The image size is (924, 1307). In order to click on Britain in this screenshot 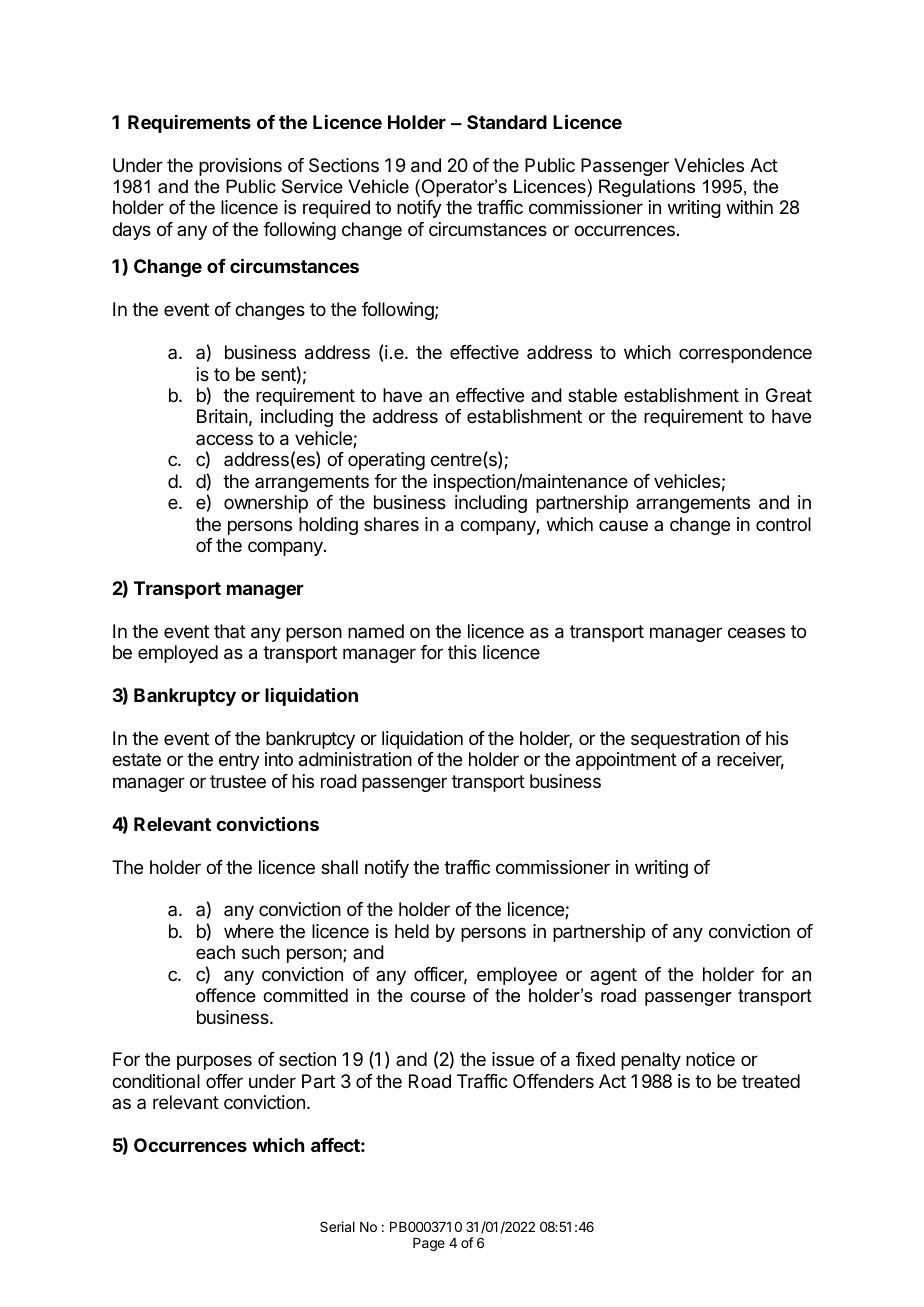, I will do `click(222, 416)`.
